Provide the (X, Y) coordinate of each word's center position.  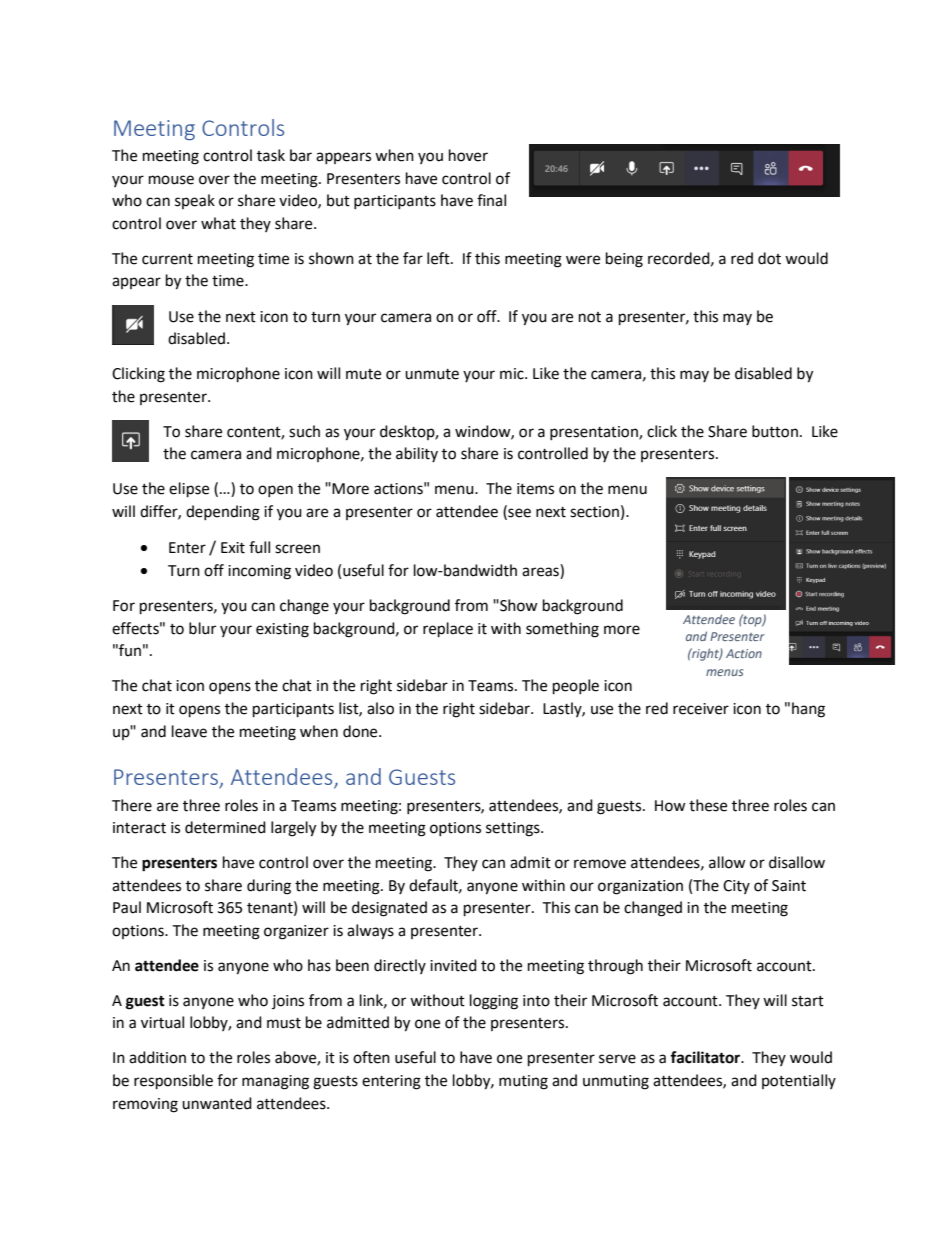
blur (202, 628)
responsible (173, 1082)
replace (448, 630)
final (491, 200)
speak (195, 201)
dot (769, 258)
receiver (701, 709)
